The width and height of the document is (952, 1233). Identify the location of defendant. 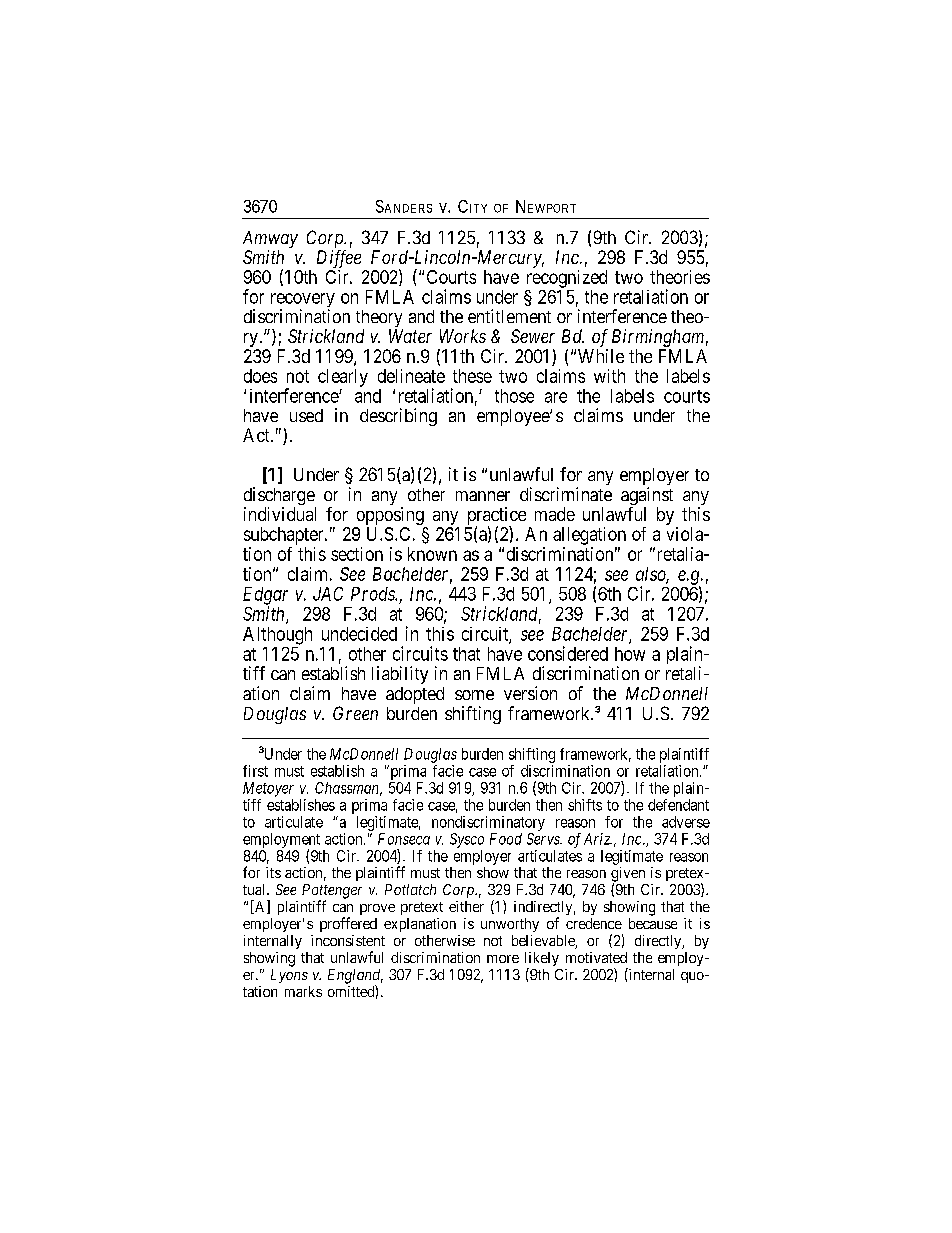
(678, 805).
